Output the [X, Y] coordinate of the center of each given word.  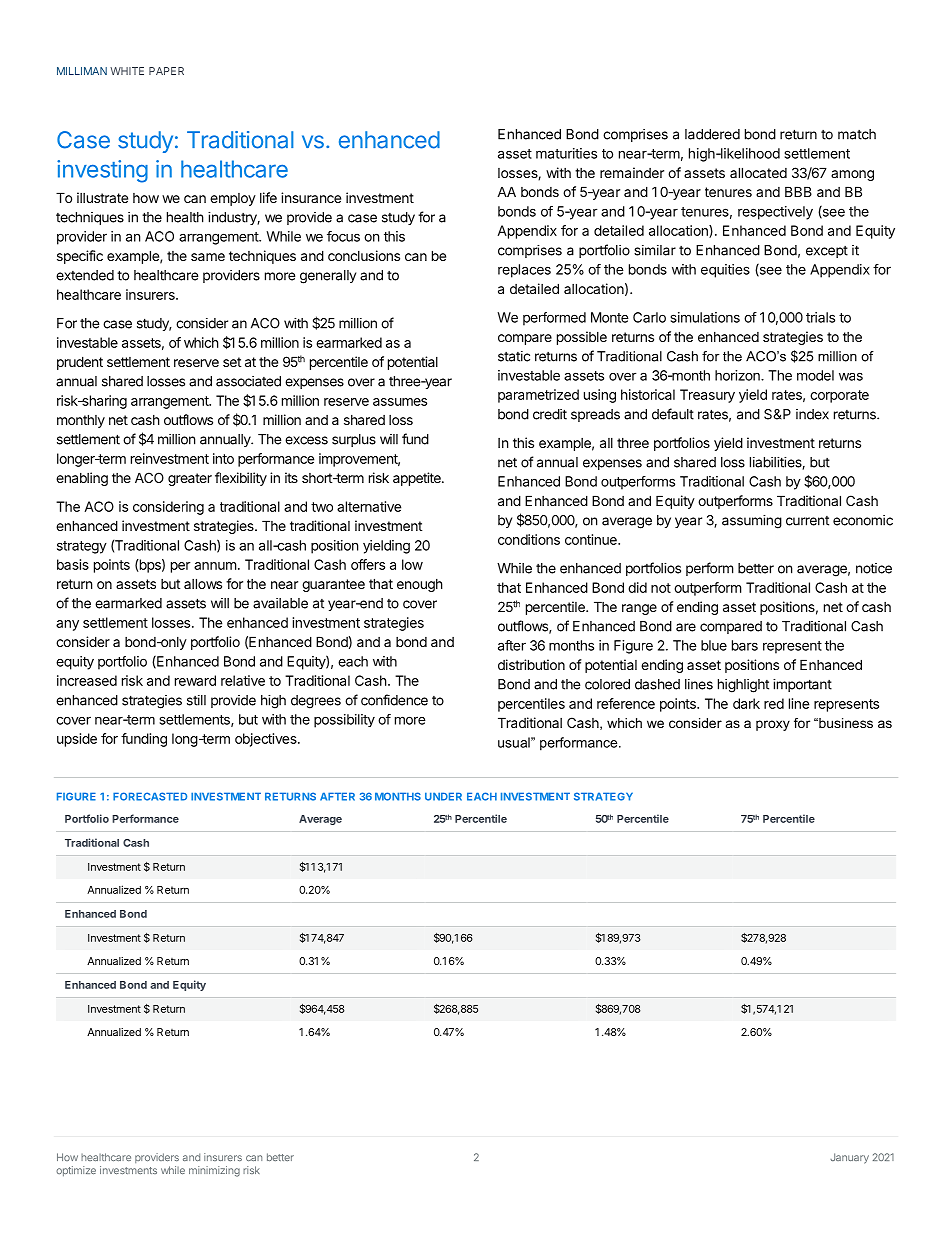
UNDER [443, 796]
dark [746, 703]
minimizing [214, 1171]
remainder [632, 172]
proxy [773, 725]
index [812, 414]
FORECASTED [150, 796]
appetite [418, 479]
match [857, 134]
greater [190, 479]
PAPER [166, 71]
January [849, 1158]
